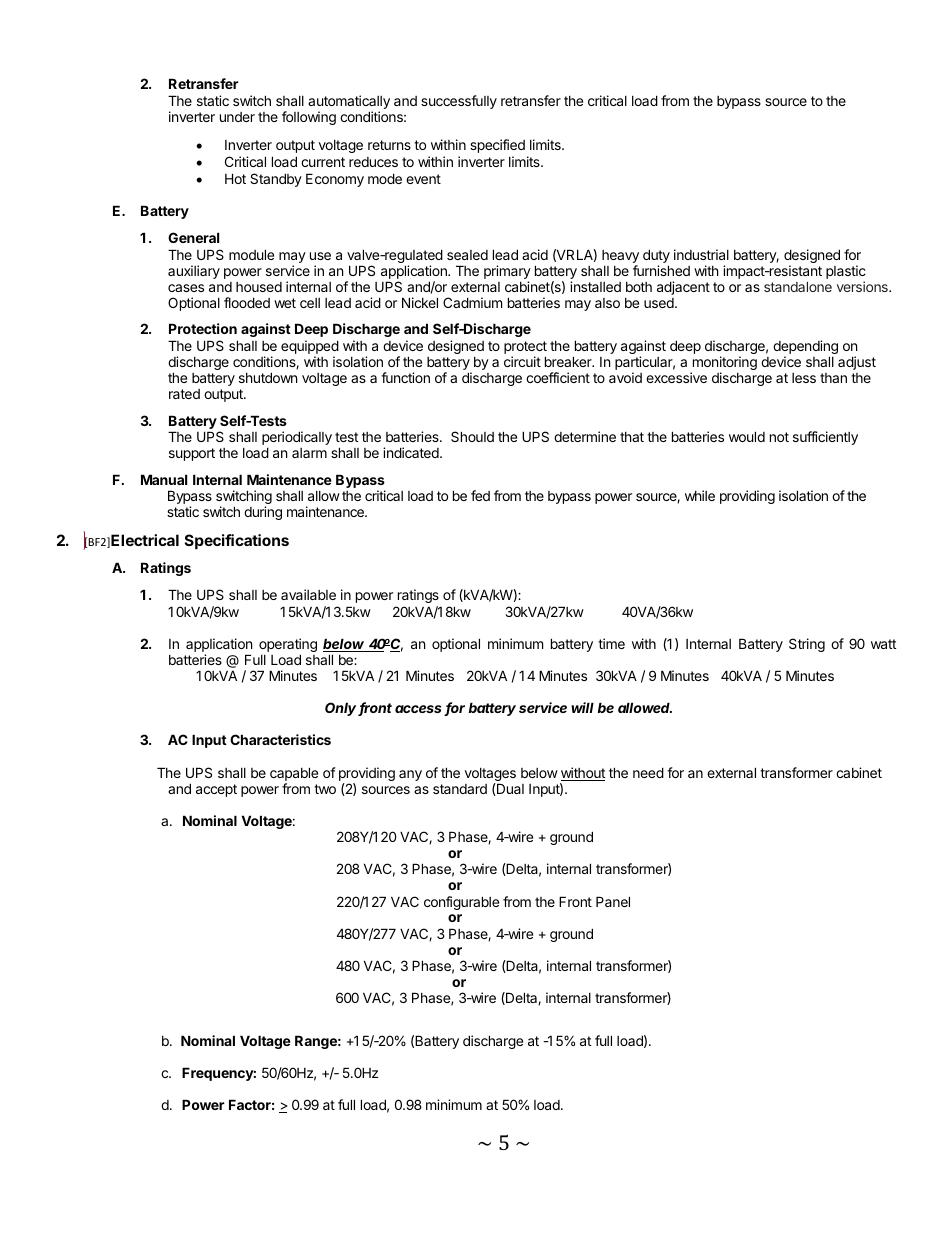 The image size is (952, 1233). What do you see at coordinates (247, 302) in the image?
I see `flooded` at bounding box center [247, 302].
